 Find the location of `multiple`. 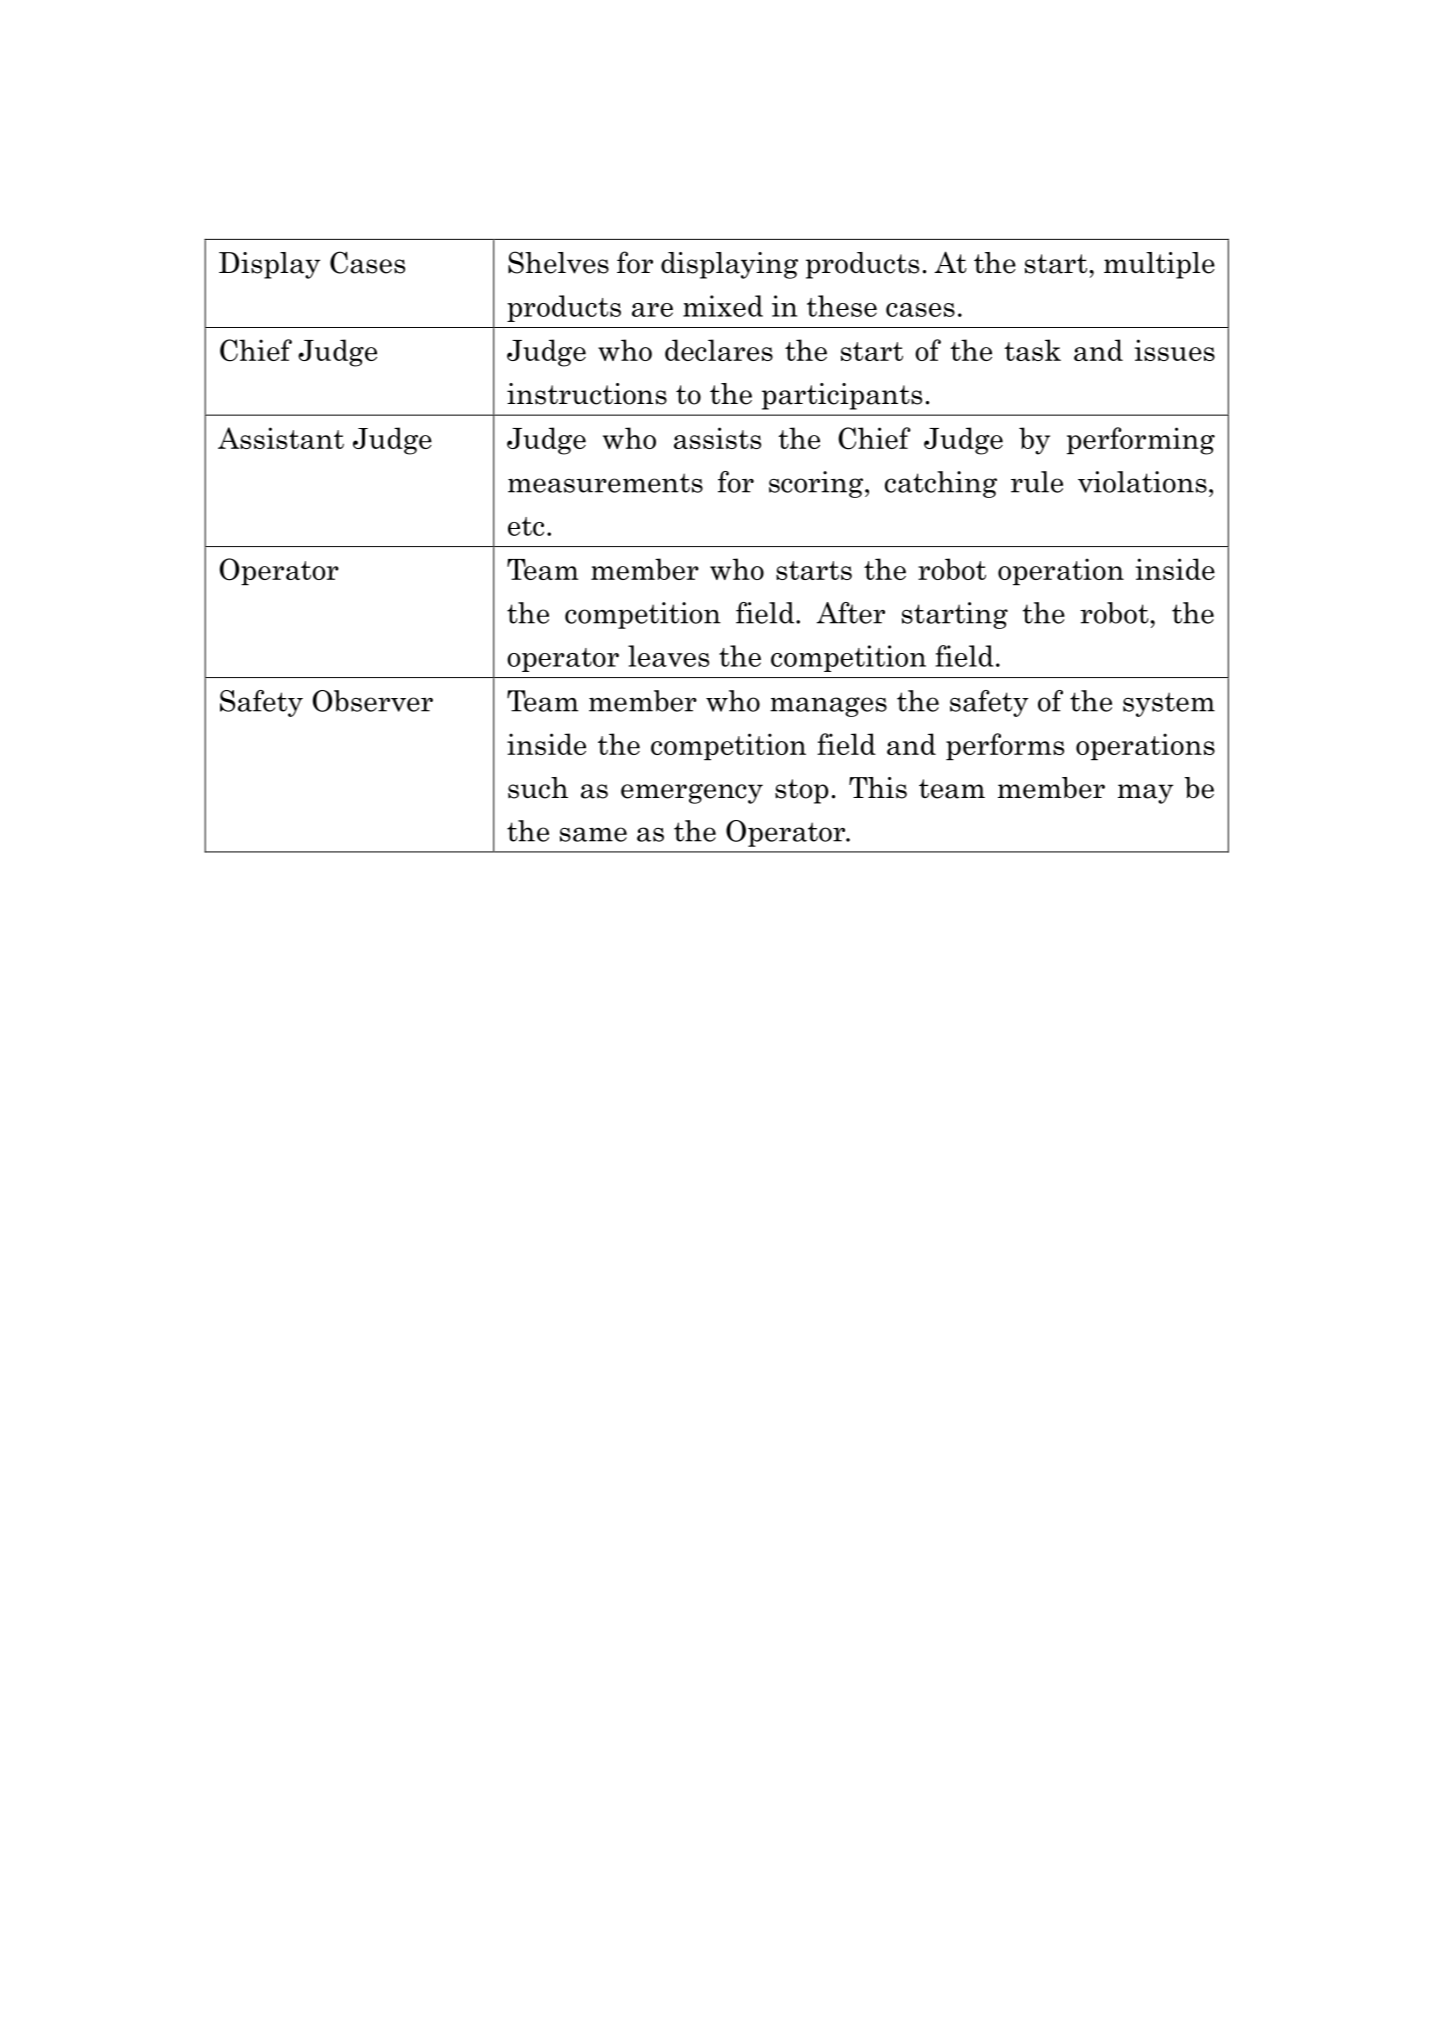

multiple is located at coordinates (1159, 265).
